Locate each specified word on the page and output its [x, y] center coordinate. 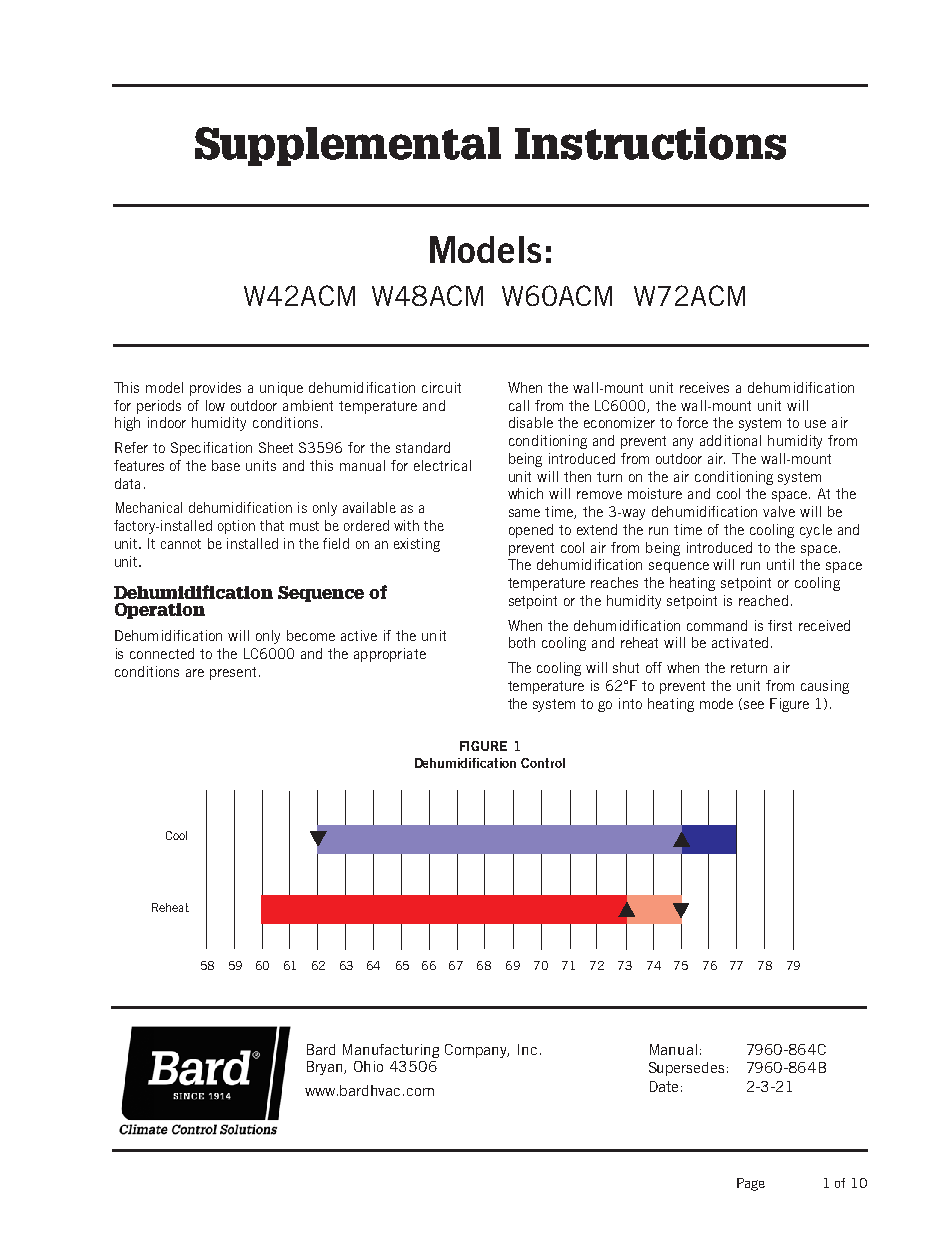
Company [477, 1051]
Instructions [650, 143]
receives [704, 387]
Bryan [326, 1068]
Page [751, 1184]
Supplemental [348, 146]
